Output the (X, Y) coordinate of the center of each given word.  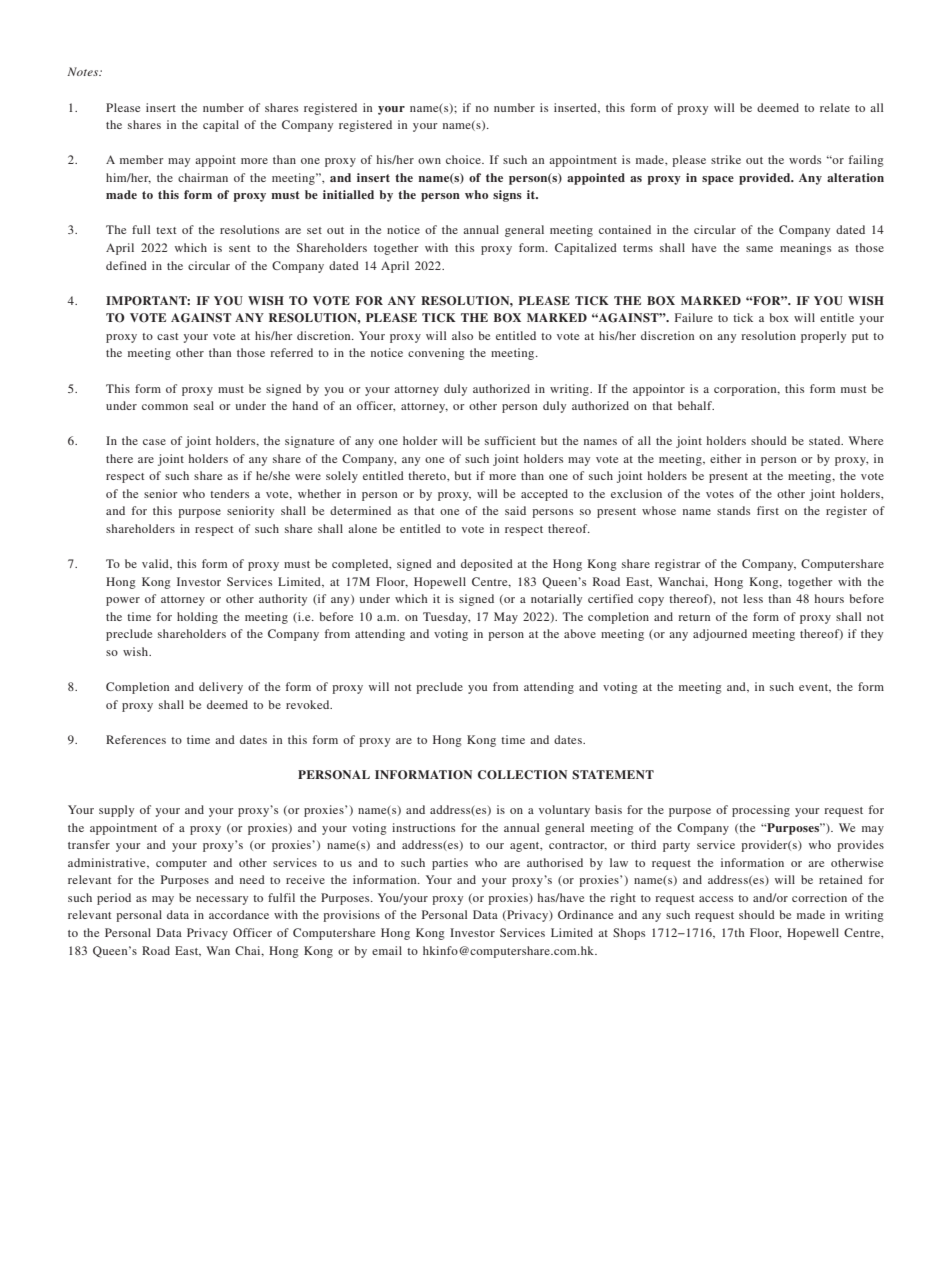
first (768, 510)
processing (761, 811)
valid (156, 564)
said (515, 510)
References (136, 739)
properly (823, 337)
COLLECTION (522, 775)
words (805, 159)
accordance (239, 914)
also (462, 335)
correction (819, 897)
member (142, 159)
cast (168, 336)
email (387, 950)
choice (464, 159)
